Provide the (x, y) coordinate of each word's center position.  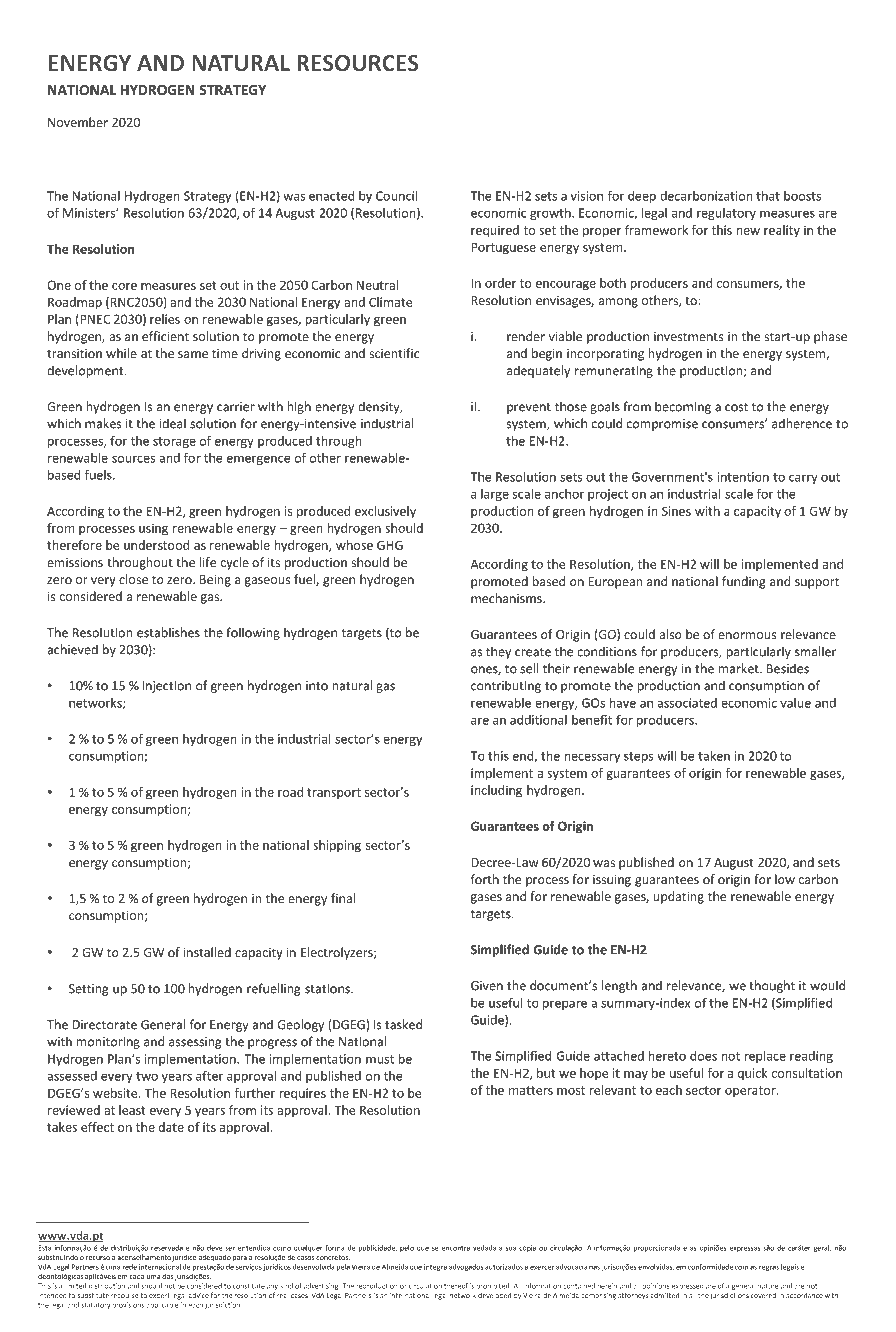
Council (396, 196)
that (768, 196)
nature (768, 1286)
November (78, 122)
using (153, 529)
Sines (676, 511)
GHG (390, 545)
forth (485, 879)
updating (678, 897)
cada (137, 1276)
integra (435, 1267)
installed (207, 952)
